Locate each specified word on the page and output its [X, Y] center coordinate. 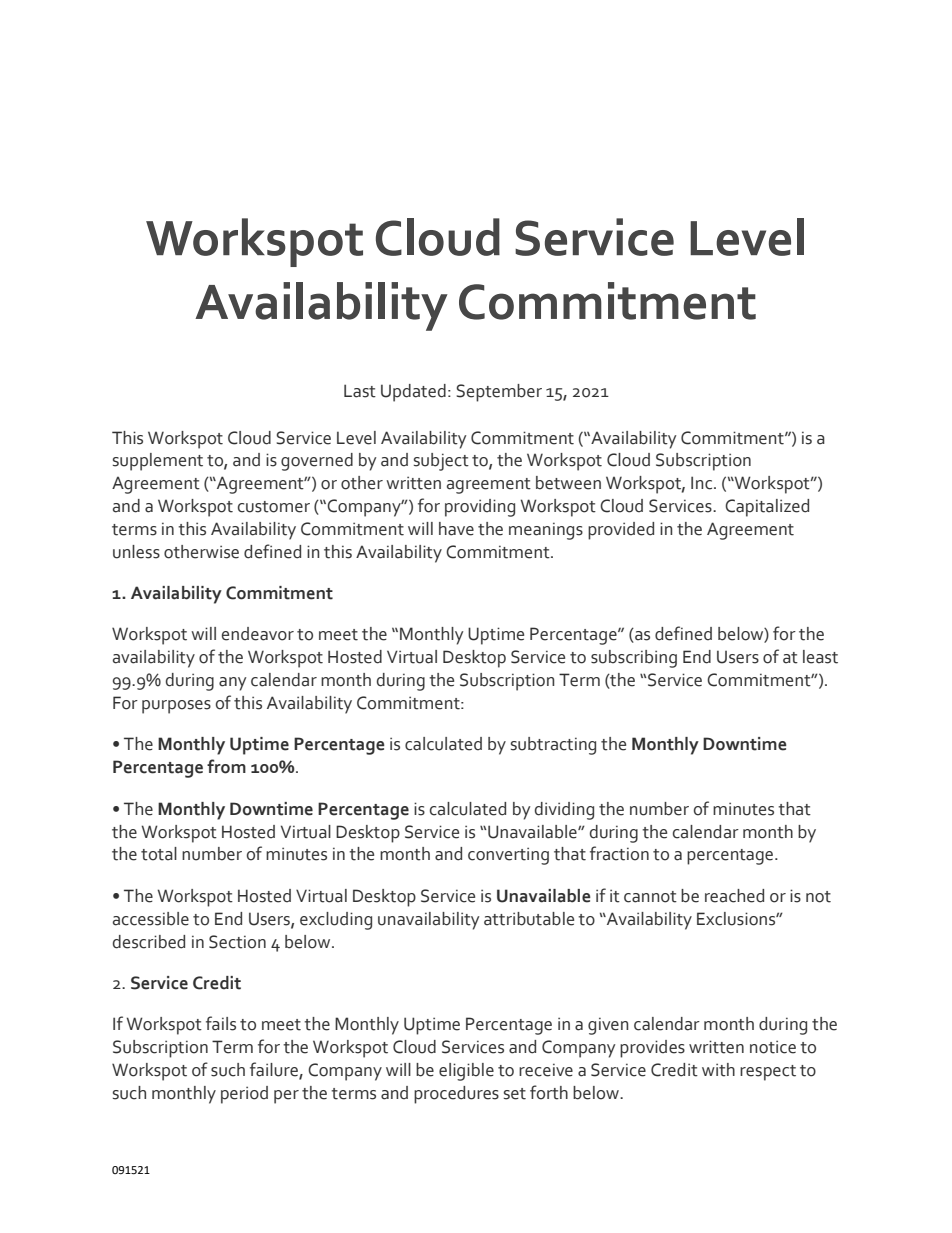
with [718, 1070]
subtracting [553, 746]
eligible [466, 1072]
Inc [703, 483]
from [226, 766]
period [244, 1095]
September [499, 393]
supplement [158, 462]
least [820, 657]
